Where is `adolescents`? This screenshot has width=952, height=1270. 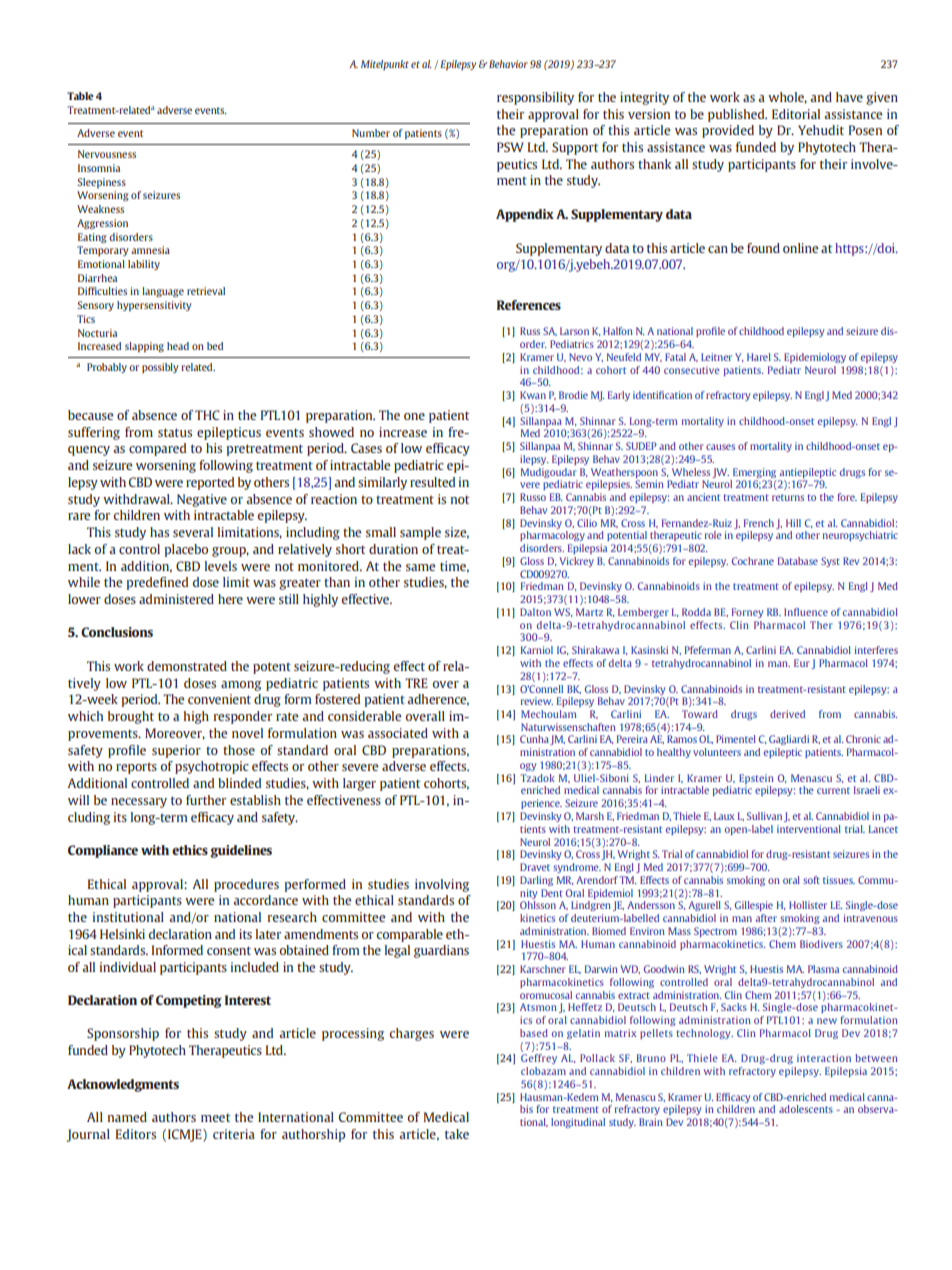
adolescents is located at coordinates (806, 1109).
